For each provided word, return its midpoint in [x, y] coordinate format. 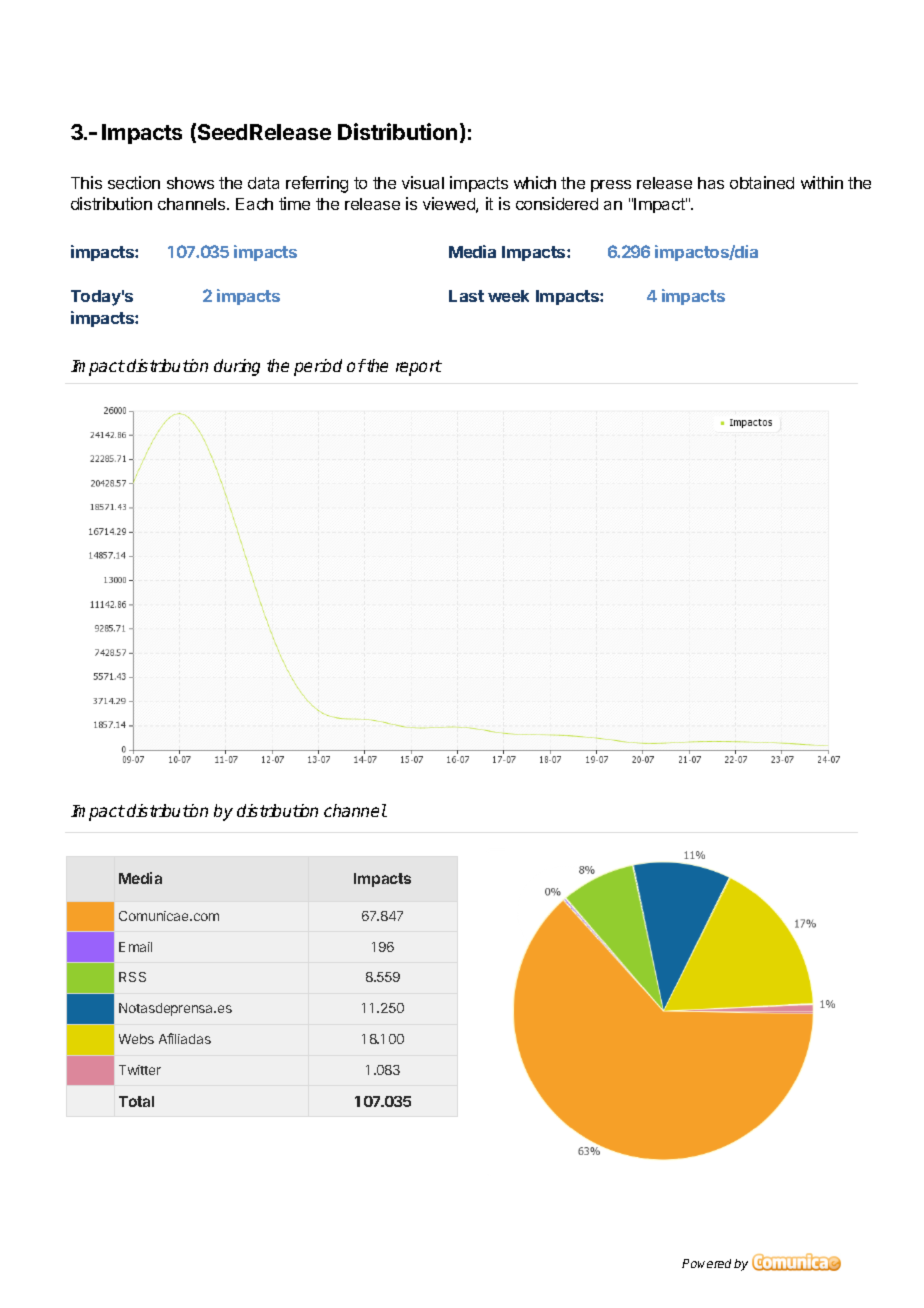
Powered [706, 1263]
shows [190, 183]
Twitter [140, 1070]
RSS [132, 977]
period [318, 367]
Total [136, 1101]
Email [135, 947]
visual [423, 182]
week [508, 296]
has [711, 183]
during [237, 367]
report [419, 368]
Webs [136, 1039]
